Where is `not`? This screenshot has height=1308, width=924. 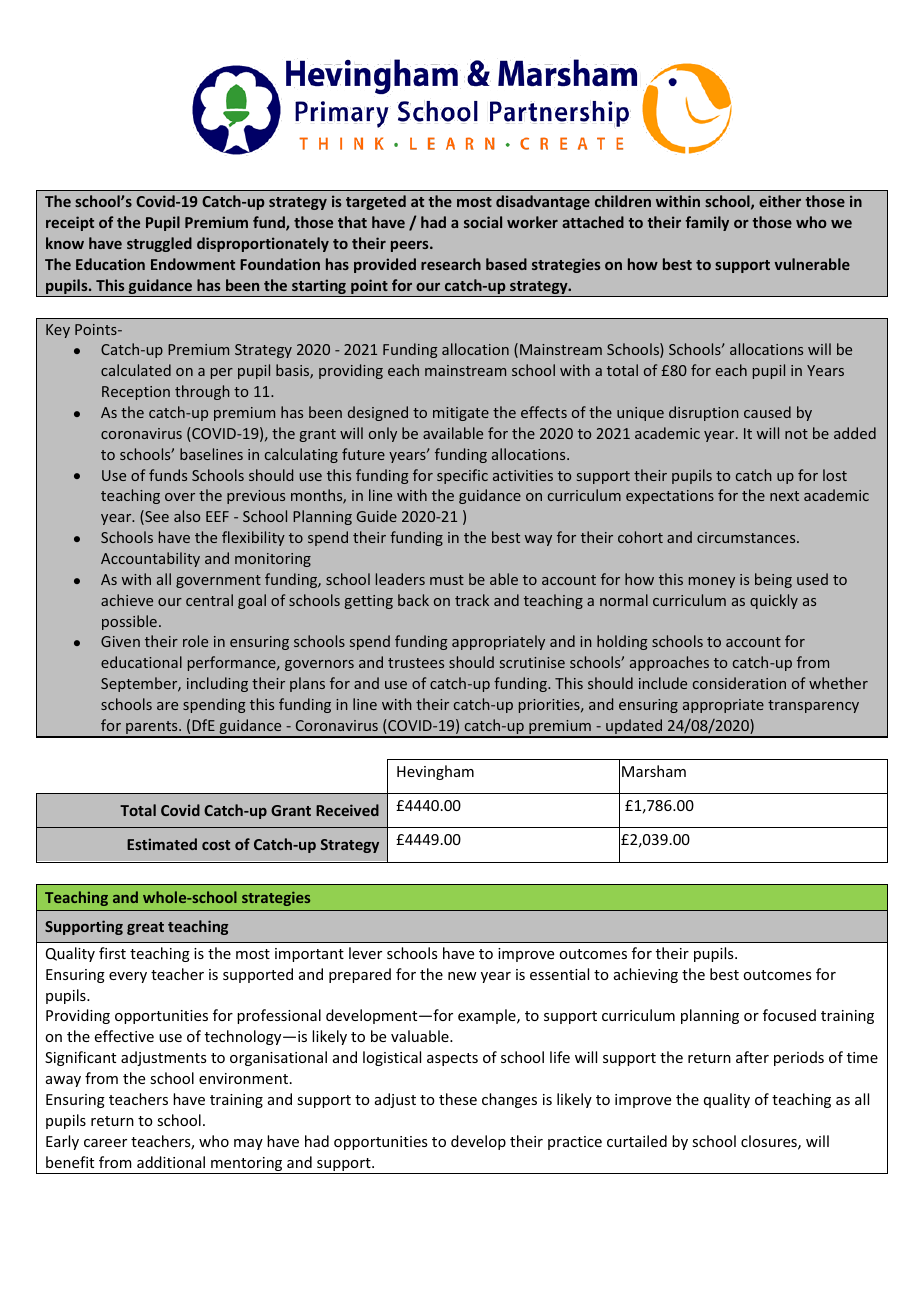
not is located at coordinates (796, 434).
